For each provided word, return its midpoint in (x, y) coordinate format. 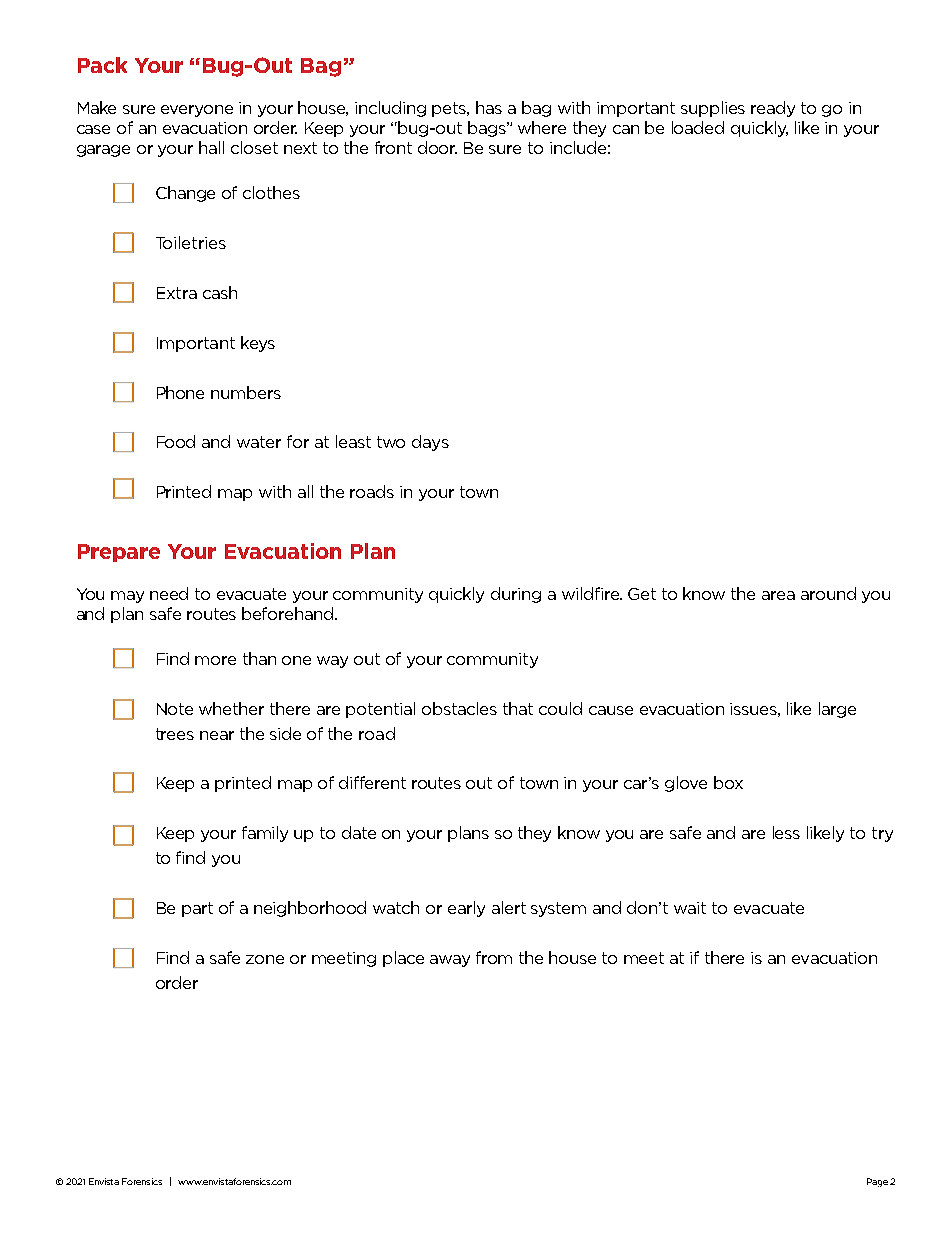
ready (773, 109)
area (778, 595)
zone (265, 959)
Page (877, 1182)
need (169, 593)
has (489, 107)
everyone (197, 111)
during (516, 595)
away (450, 961)
